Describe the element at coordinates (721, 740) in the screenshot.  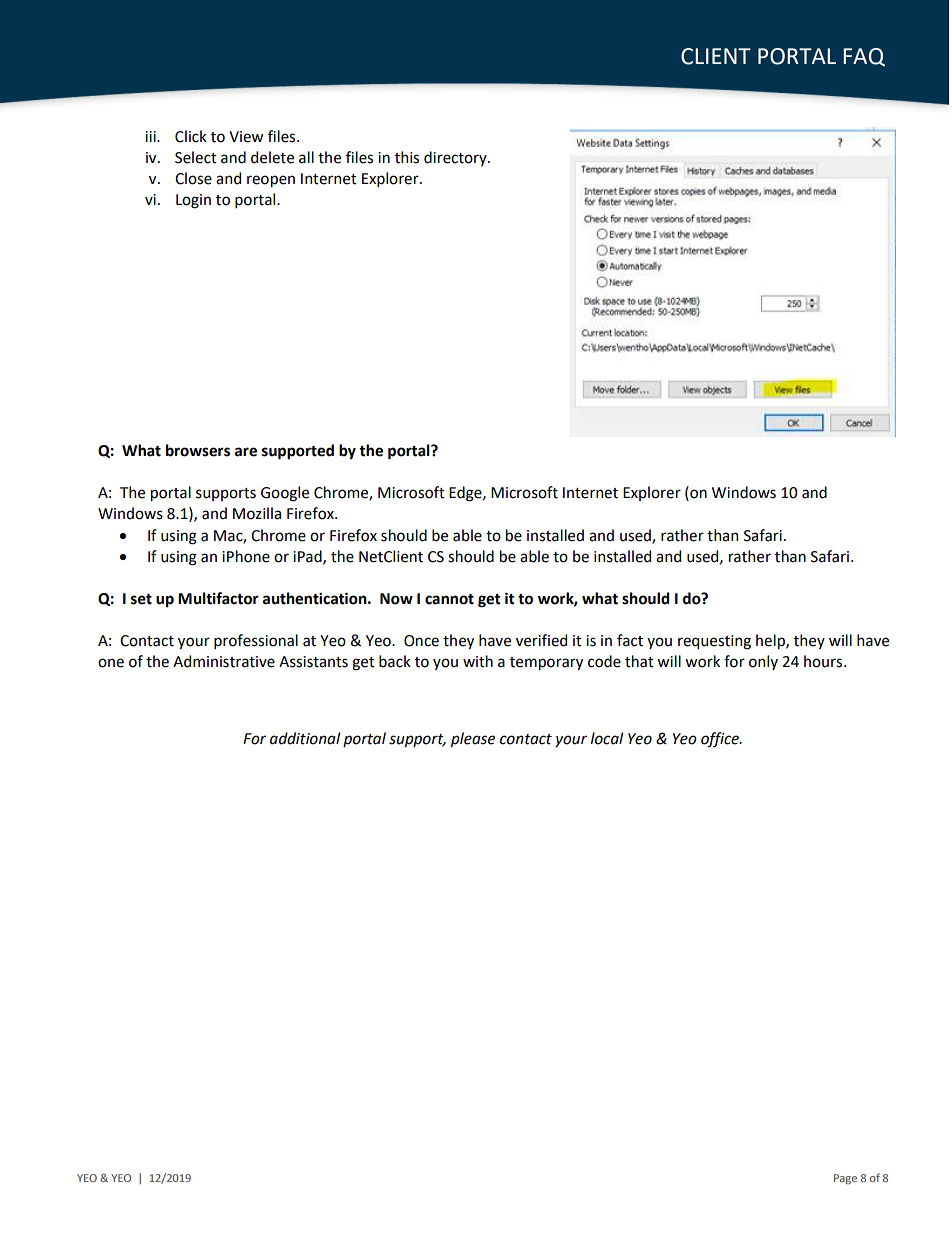
I see `office` at that location.
